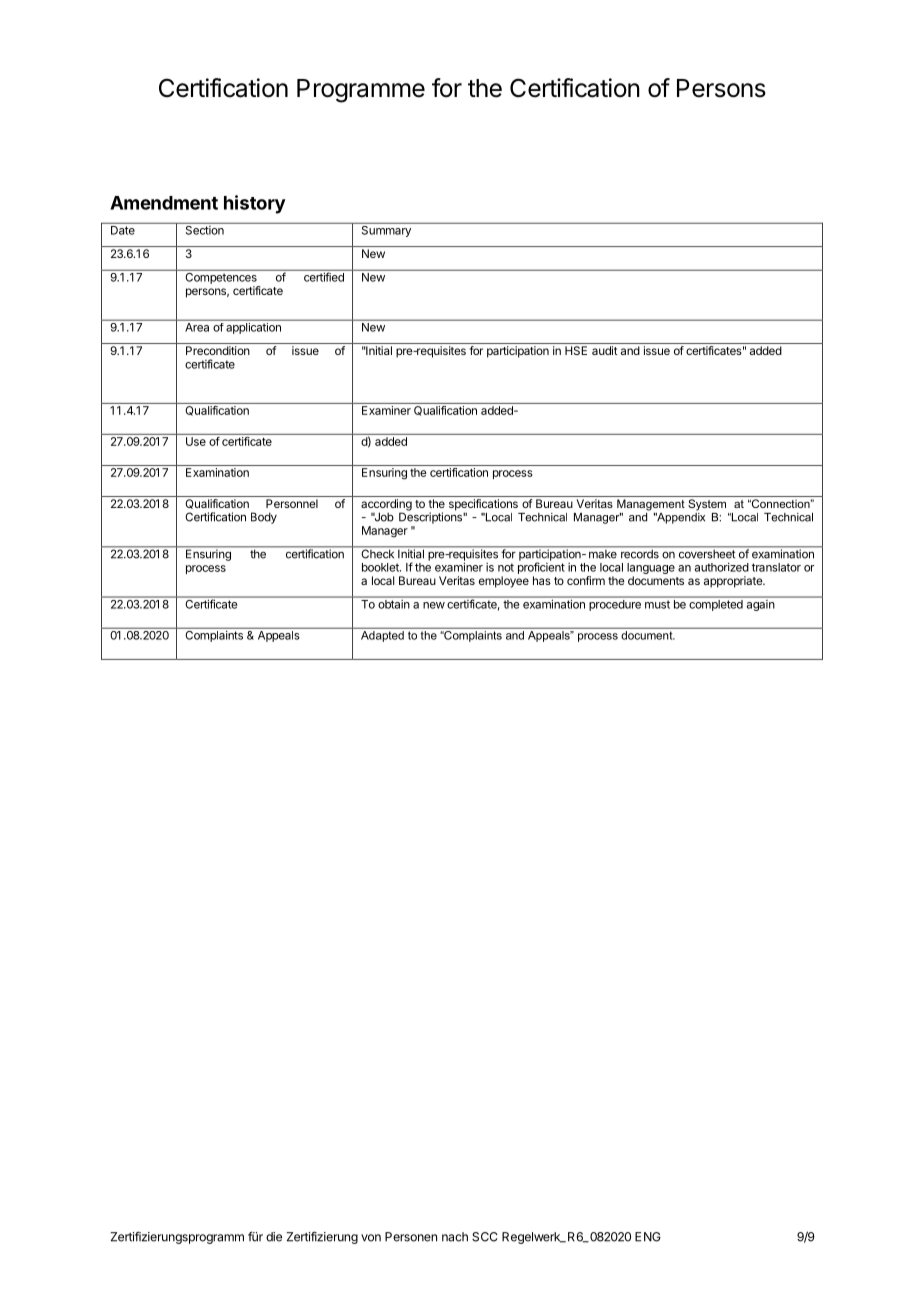 The width and height of the image is (924, 1308). What do you see at coordinates (274, 1237) in the image?
I see `die` at bounding box center [274, 1237].
